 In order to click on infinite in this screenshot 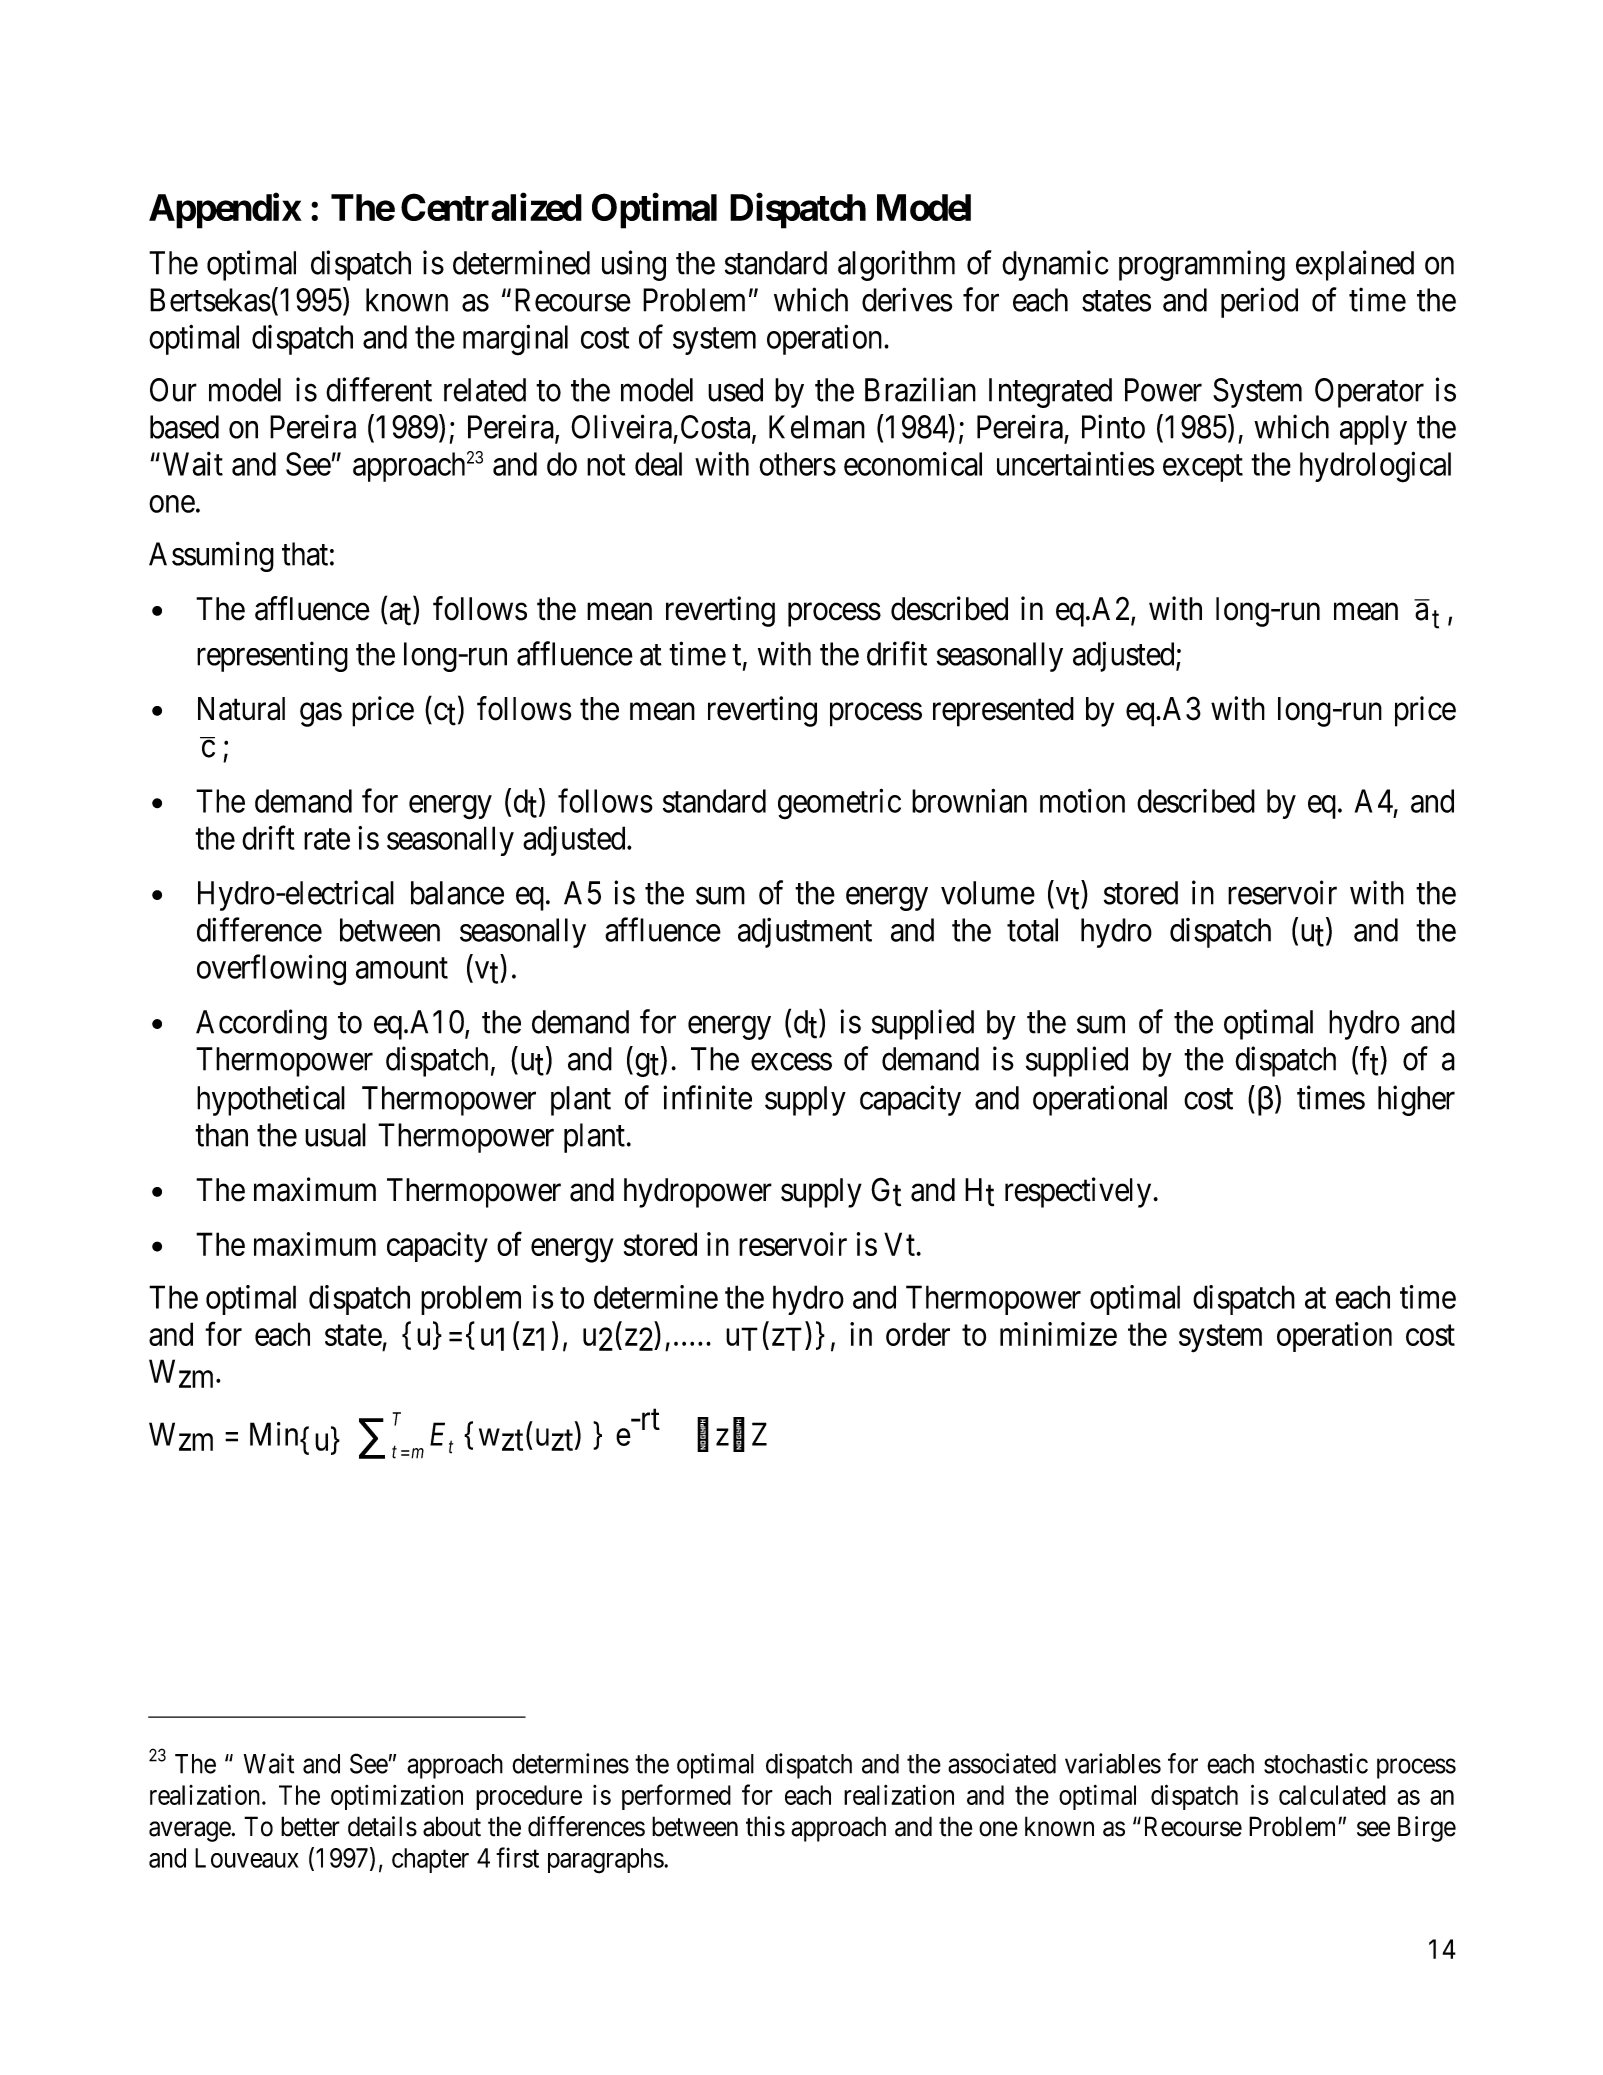, I will do `click(707, 1097)`.
